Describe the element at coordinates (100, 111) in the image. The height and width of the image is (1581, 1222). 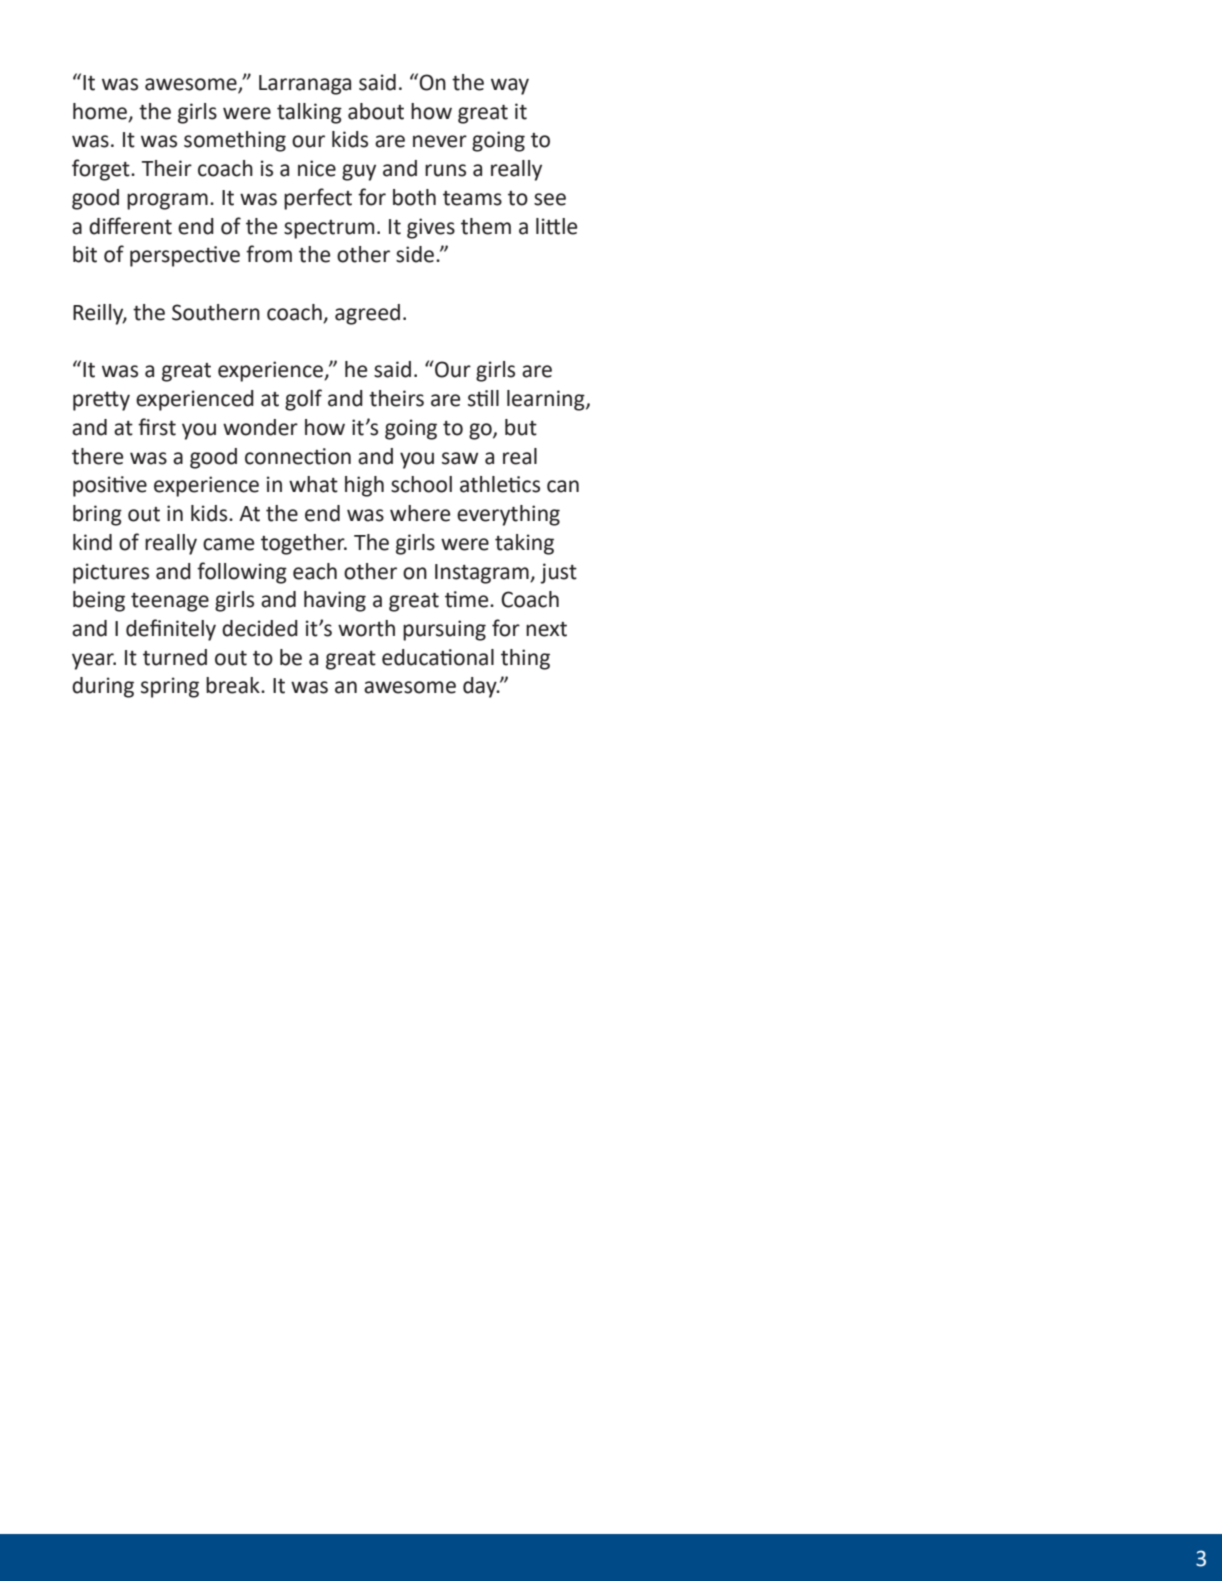
I see `home` at that location.
